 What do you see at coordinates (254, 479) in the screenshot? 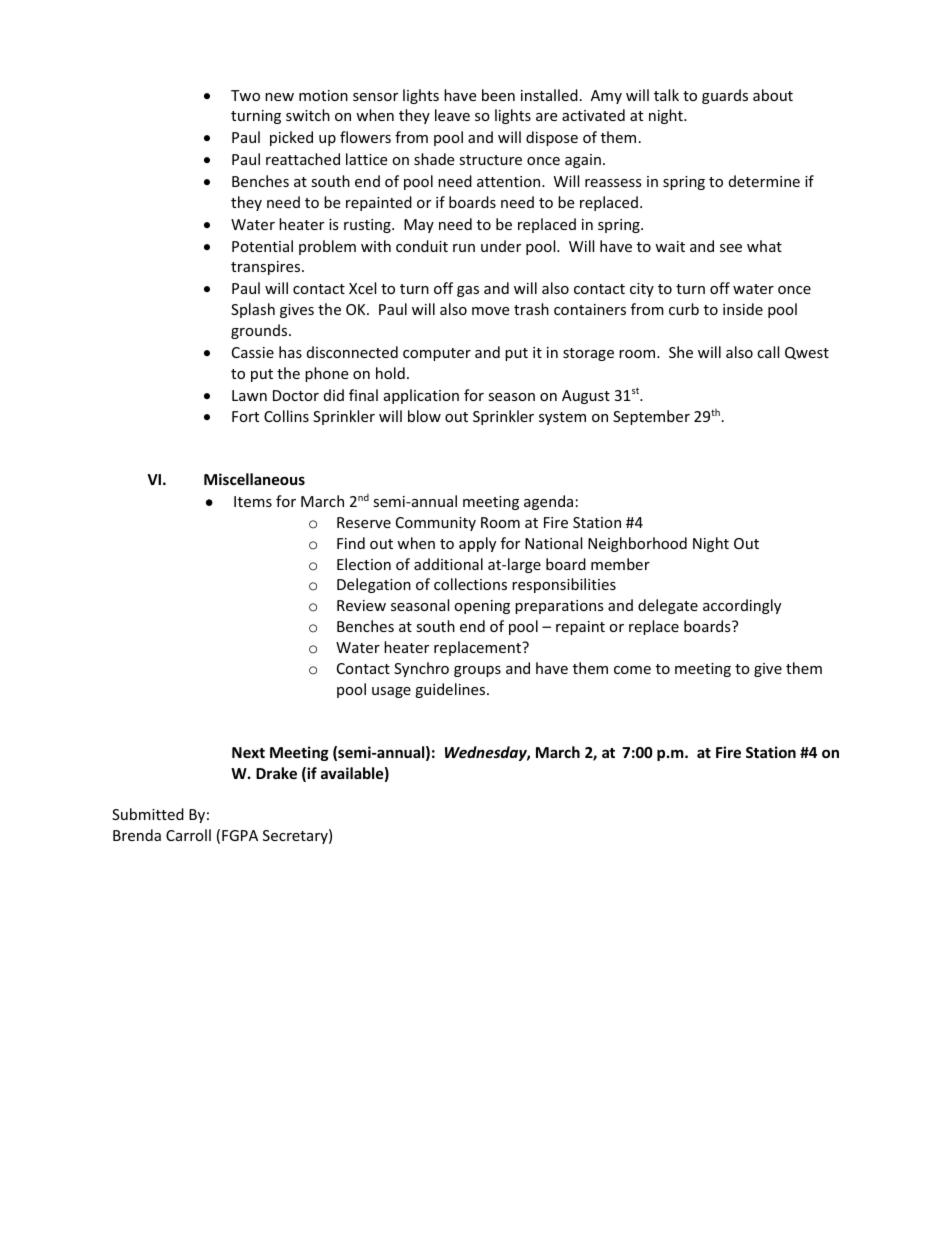
I see `Miscellaneous` at bounding box center [254, 479].
